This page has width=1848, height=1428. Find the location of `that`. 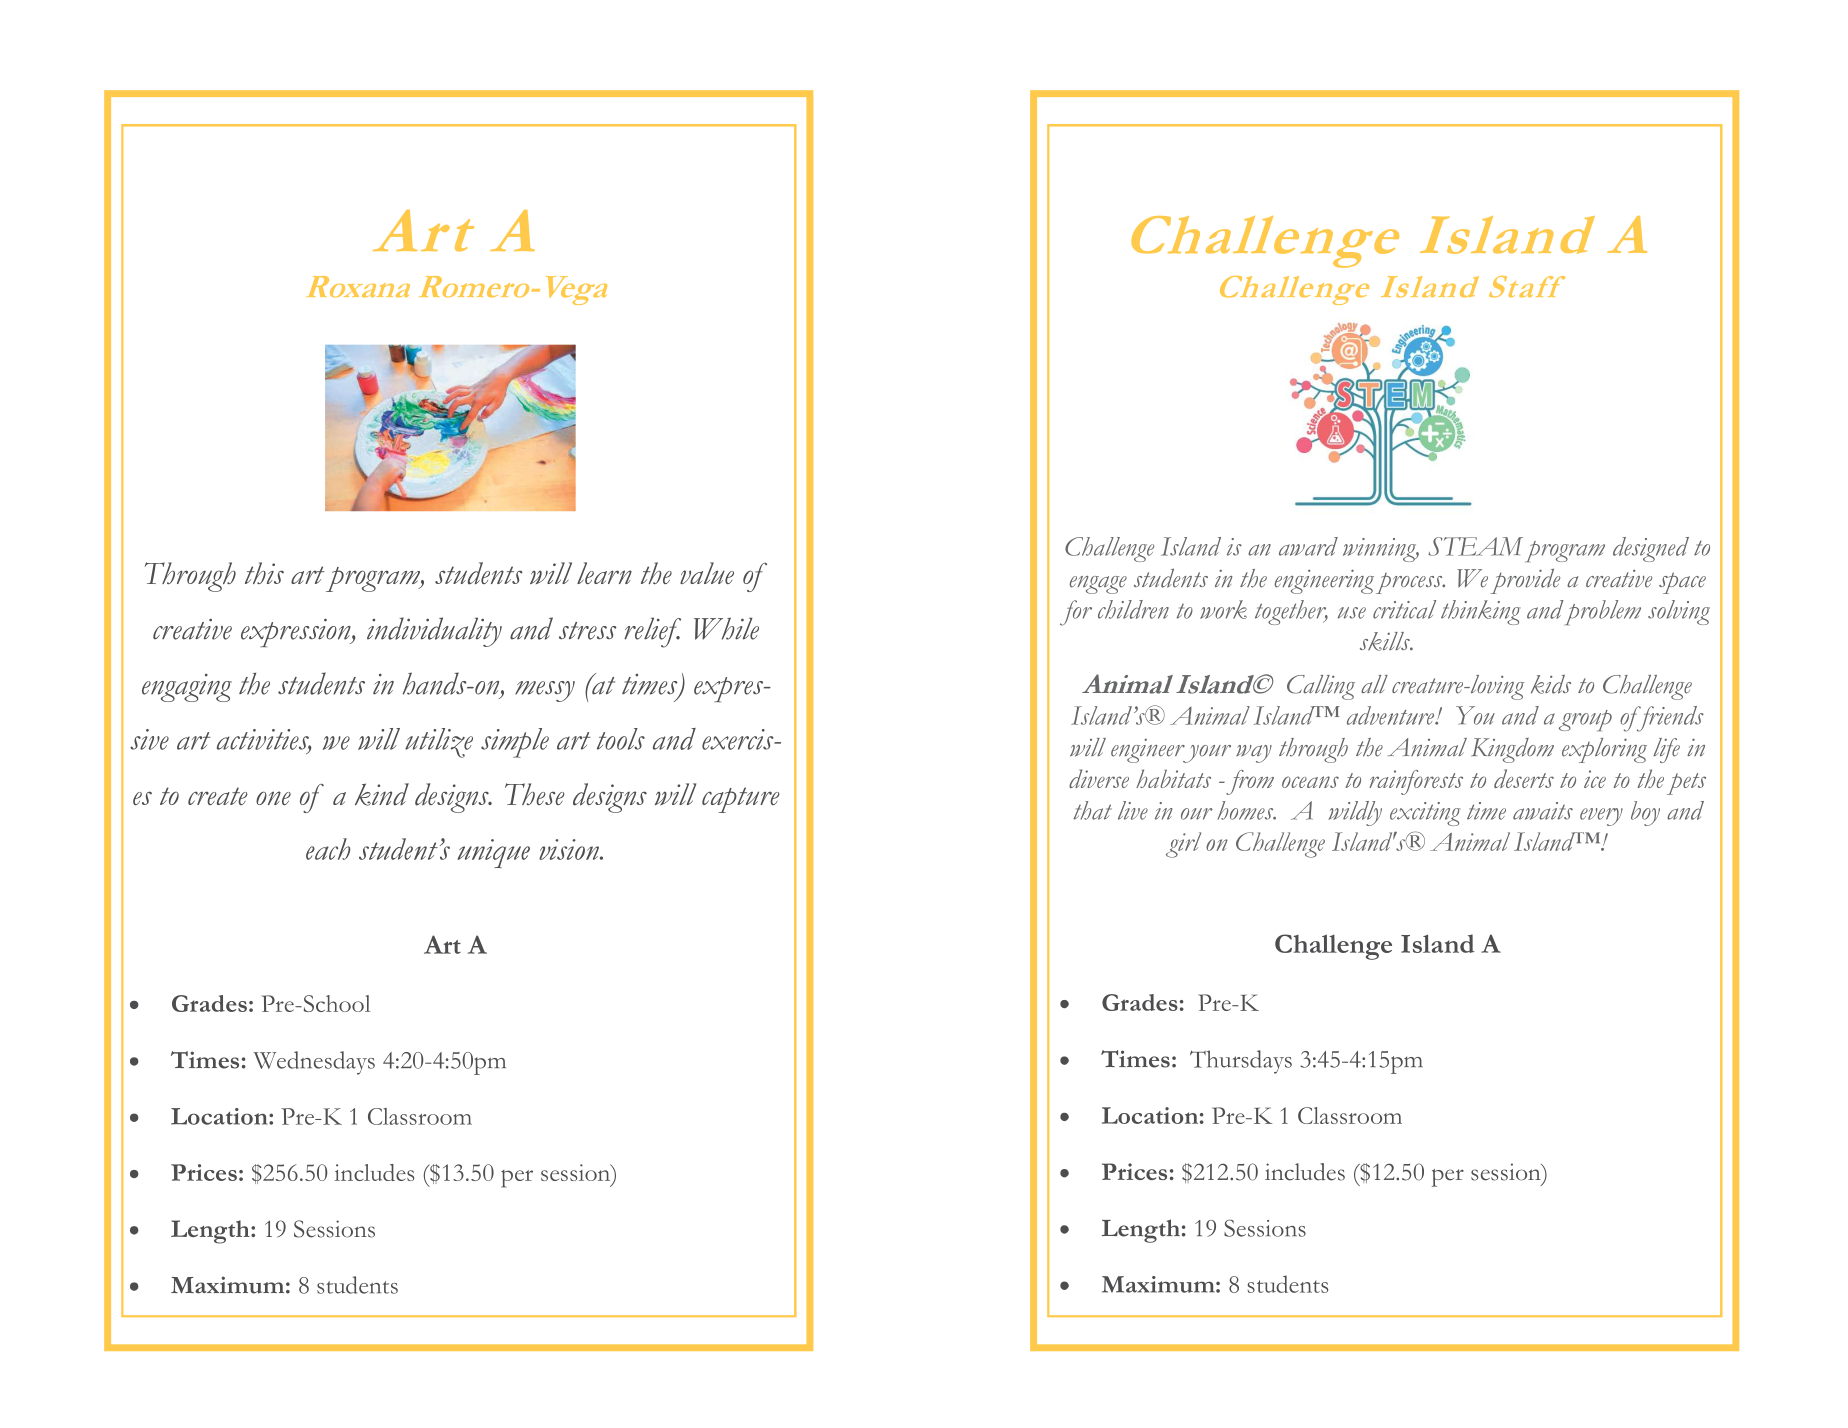

that is located at coordinates (1093, 810).
